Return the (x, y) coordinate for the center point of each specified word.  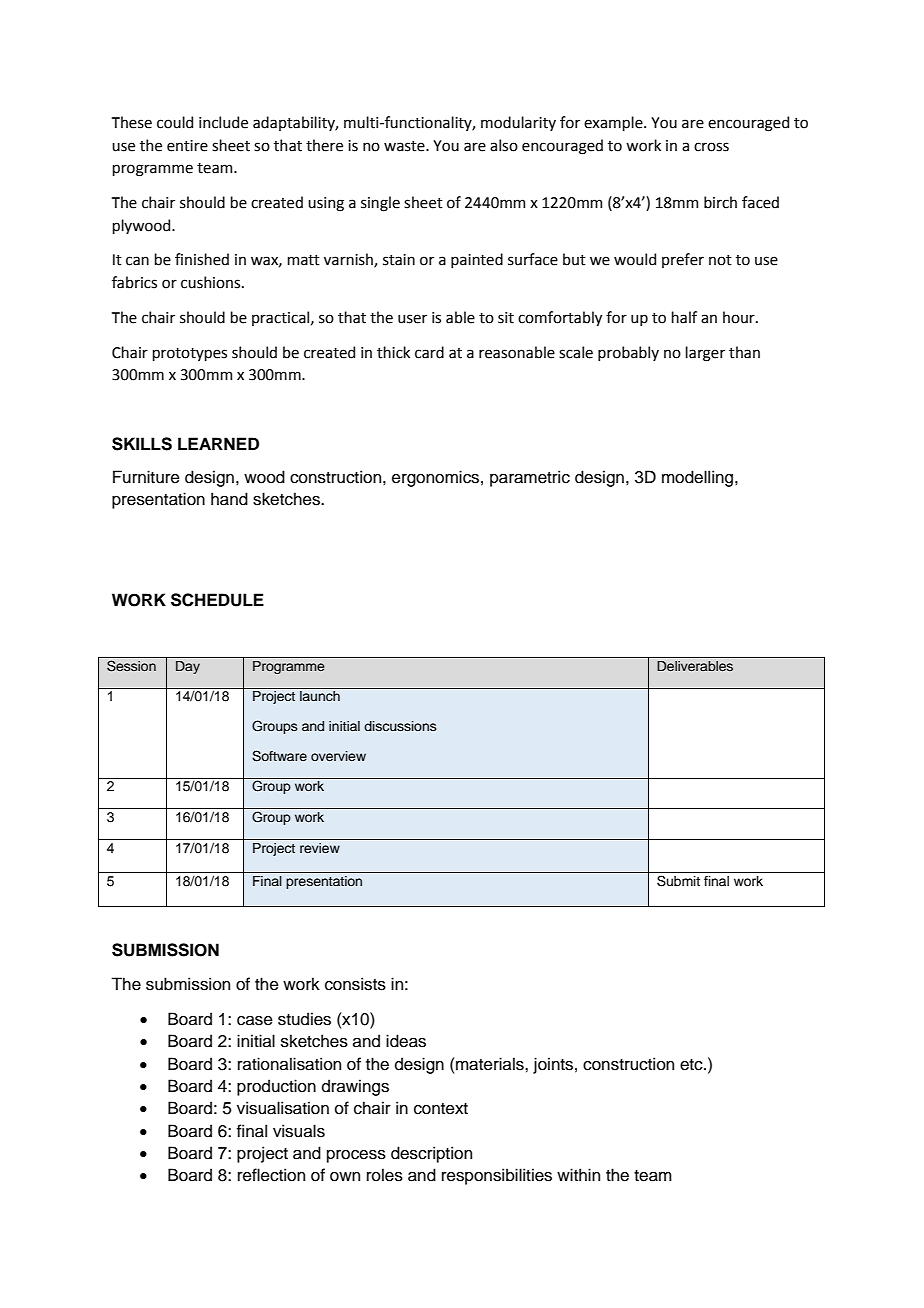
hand (229, 499)
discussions (400, 726)
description (431, 1154)
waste (405, 146)
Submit (678, 881)
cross (711, 147)
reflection (271, 1175)
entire (187, 146)
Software (279, 756)
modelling (699, 478)
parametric (530, 478)
